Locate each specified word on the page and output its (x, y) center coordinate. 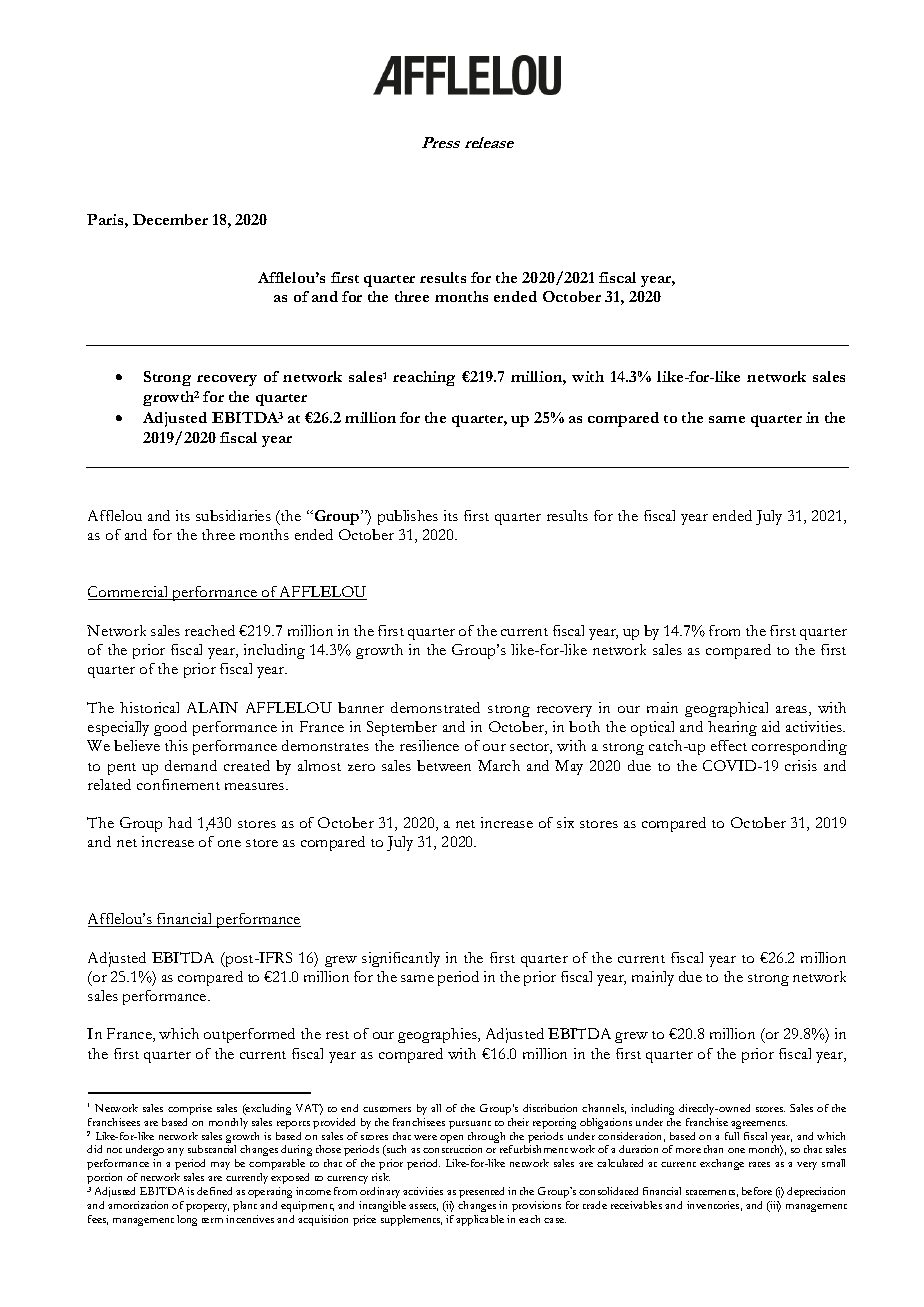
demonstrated (435, 707)
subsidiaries (233, 515)
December (170, 219)
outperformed (249, 1035)
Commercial (129, 593)
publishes (408, 517)
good (170, 728)
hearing (732, 728)
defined (214, 1191)
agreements (759, 1125)
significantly (401, 959)
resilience (429, 745)
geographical (726, 709)
